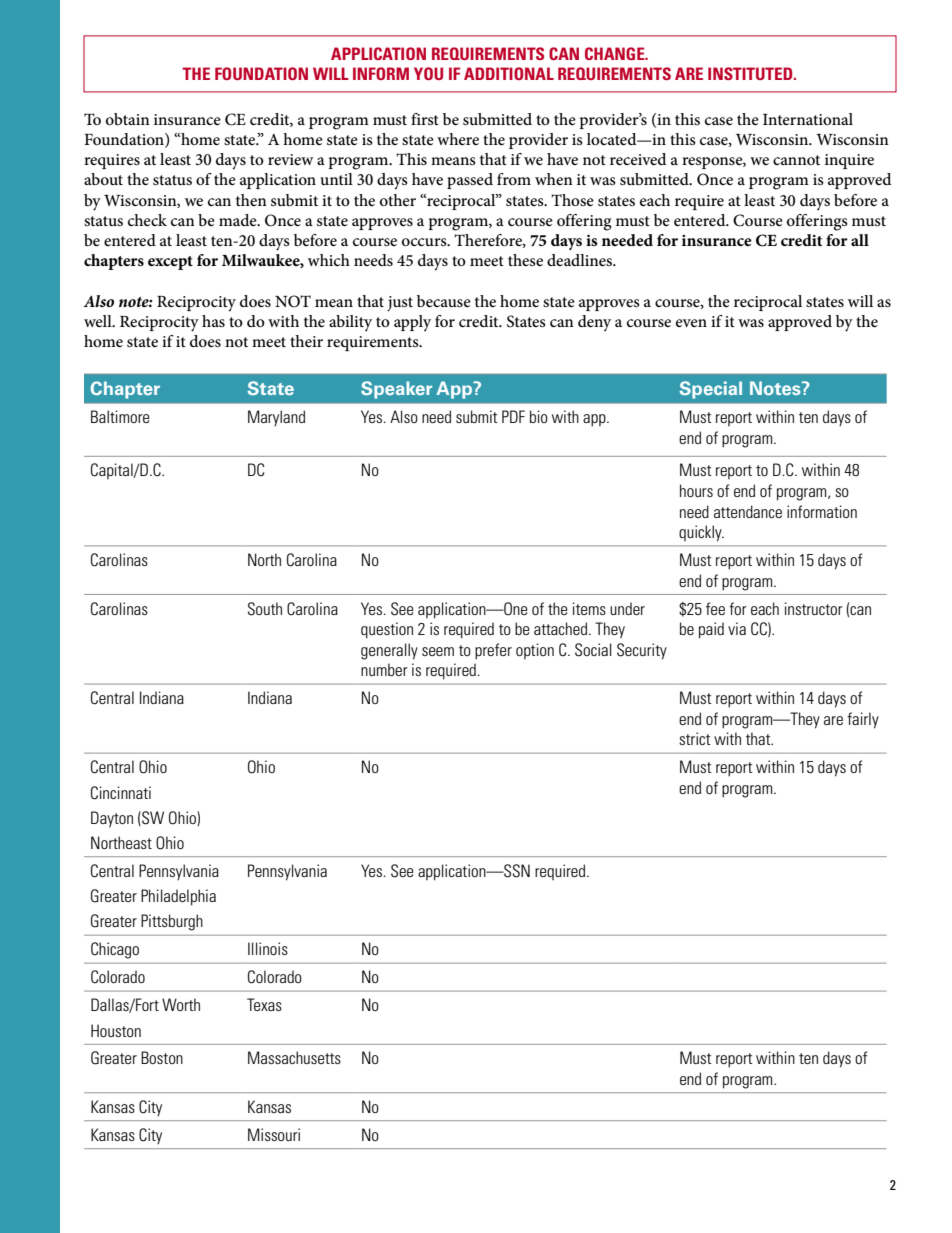 The width and height of the page is (952, 1233). I want to click on Boston, so click(162, 1057).
